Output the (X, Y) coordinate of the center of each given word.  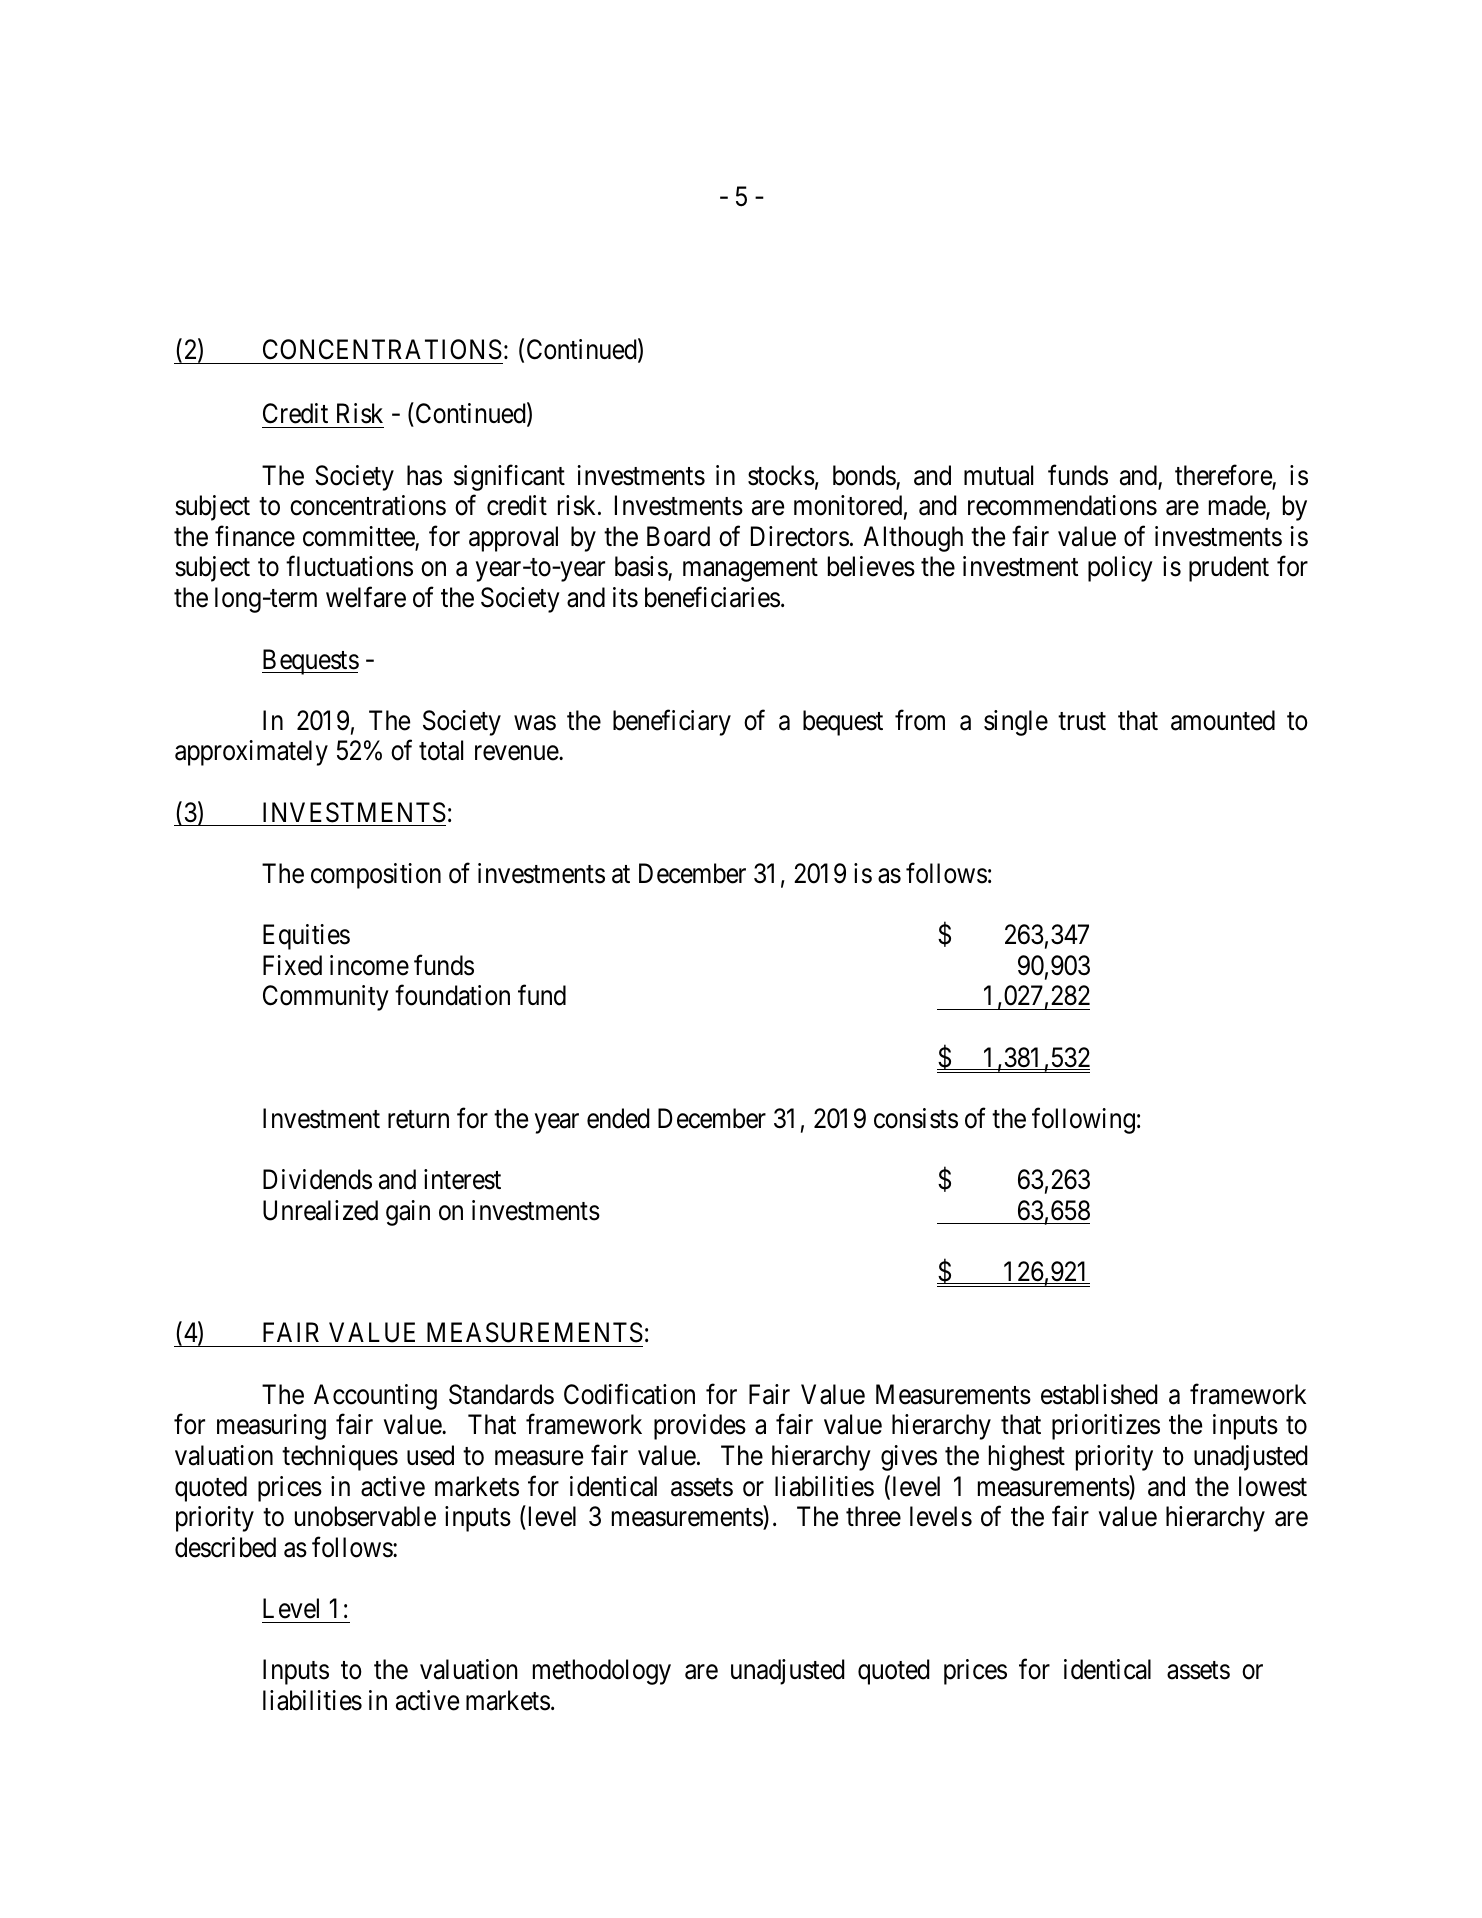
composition (376, 876)
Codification (629, 1394)
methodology (602, 1672)
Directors (800, 536)
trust (1082, 721)
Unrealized (320, 1210)
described (225, 1547)
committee (359, 537)
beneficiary (672, 722)
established (1099, 1394)
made (1238, 506)
